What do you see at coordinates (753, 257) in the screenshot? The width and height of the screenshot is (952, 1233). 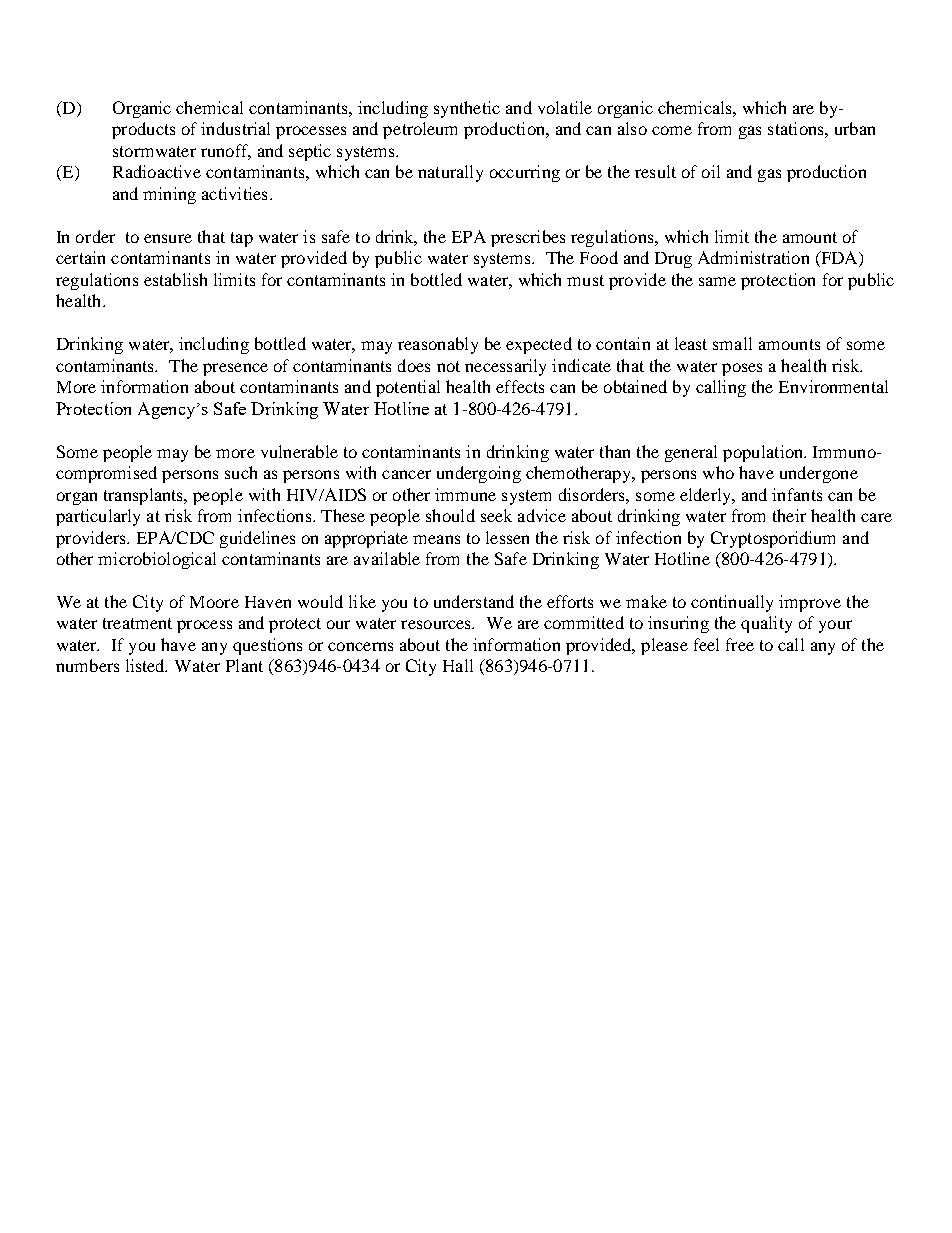 I see `Administration` at bounding box center [753, 257].
